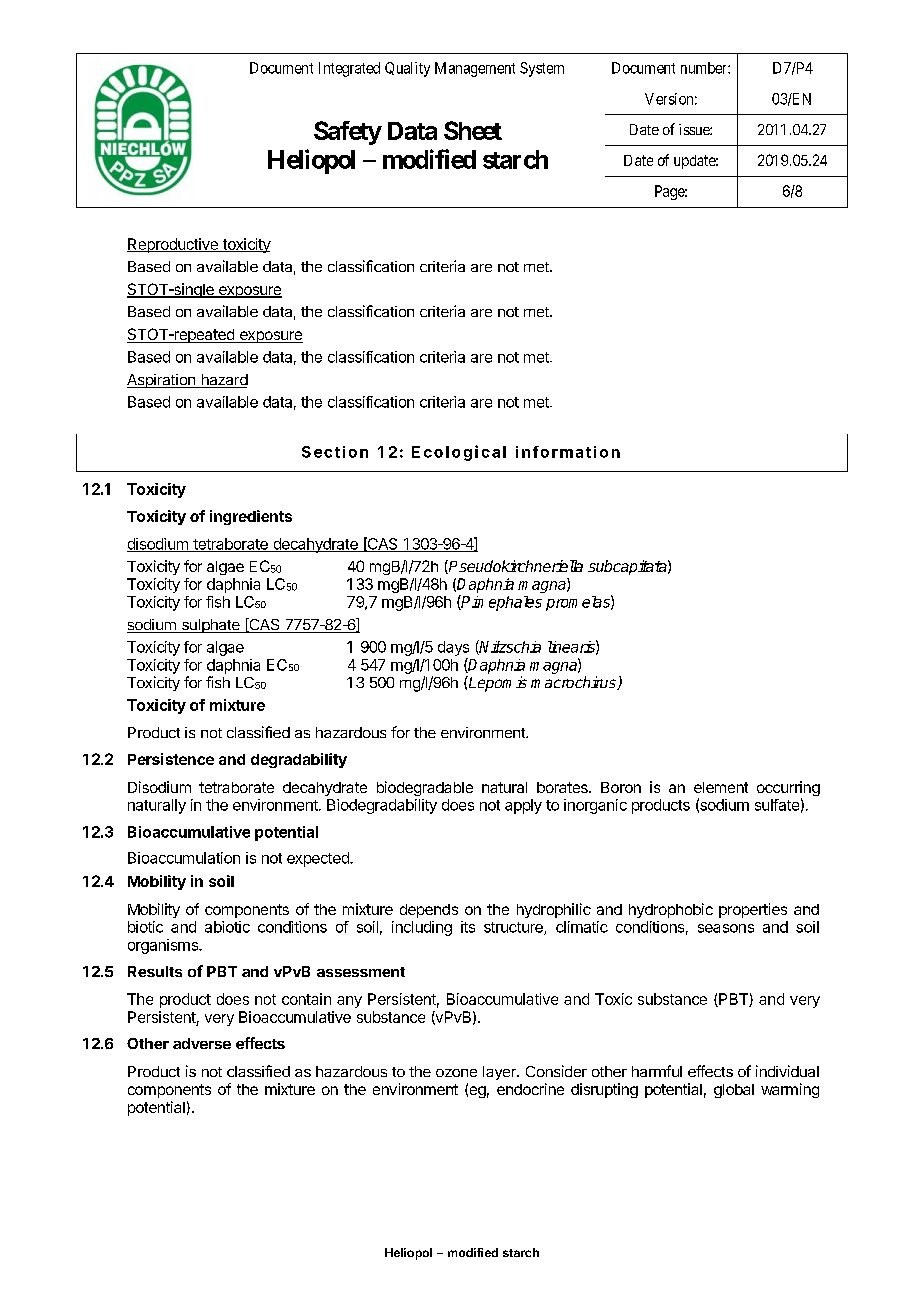 This image has height=1308, width=924. Describe the element at coordinates (453, 648) in the image. I see `days` at that location.
